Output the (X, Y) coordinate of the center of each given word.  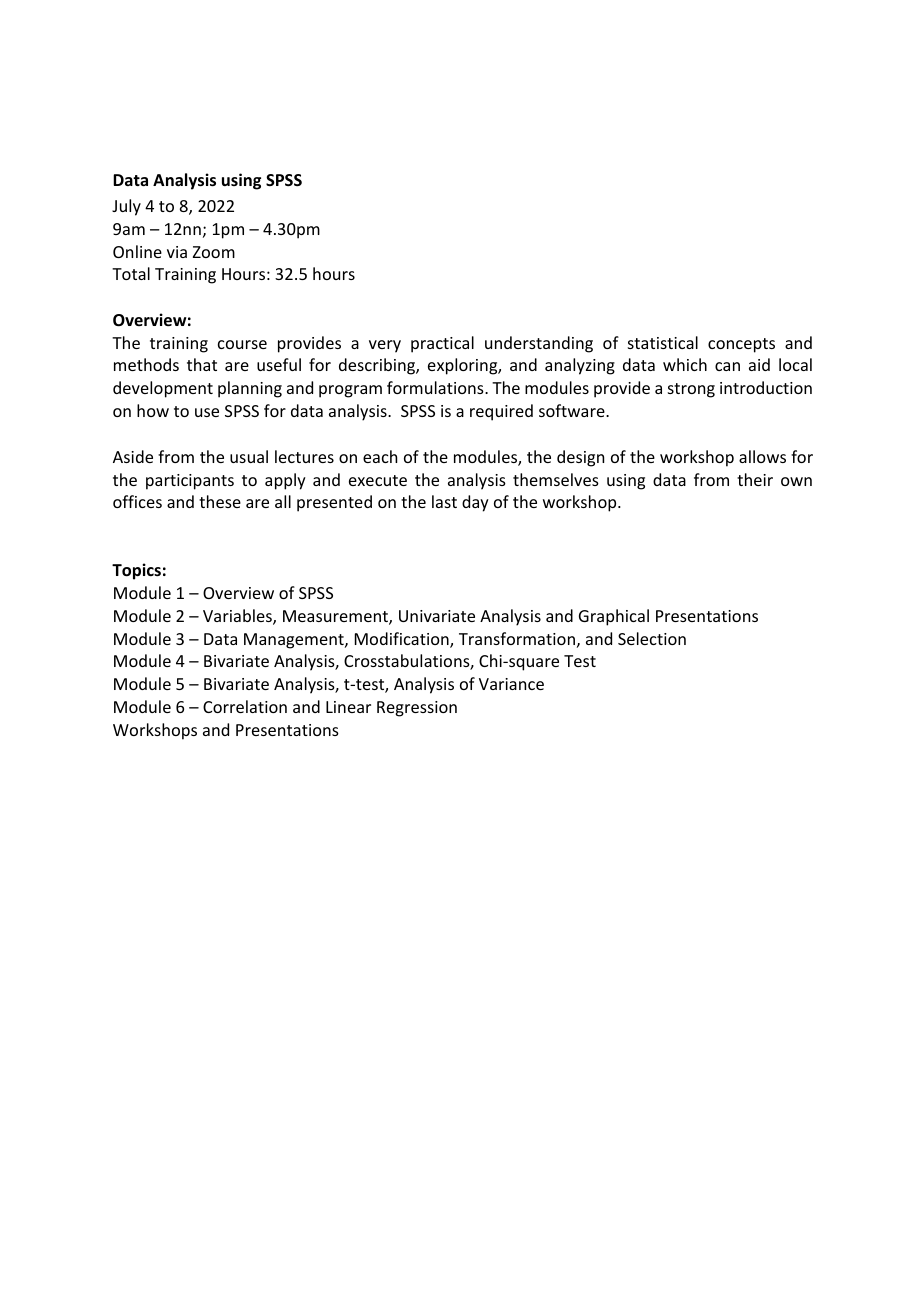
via (177, 252)
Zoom (214, 252)
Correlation (245, 706)
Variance (511, 684)
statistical (663, 342)
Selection (652, 638)
